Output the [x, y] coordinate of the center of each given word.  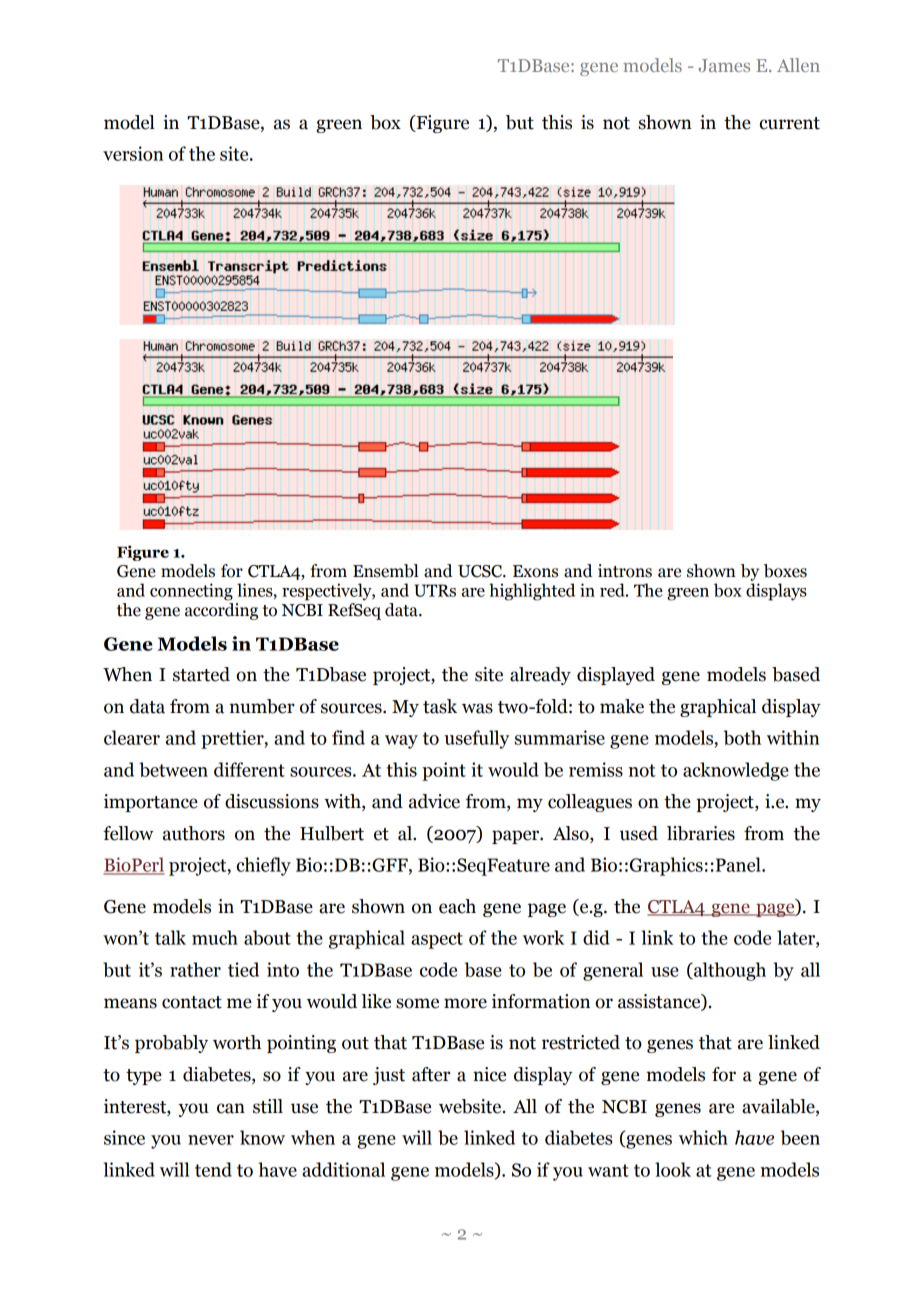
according [221, 610]
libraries [701, 833]
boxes [785, 571]
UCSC [481, 571]
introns [625, 571]
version [133, 153]
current [790, 123]
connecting [191, 592]
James [724, 65]
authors [194, 833]
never [211, 1140]
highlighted [532, 592]
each [457, 906]
